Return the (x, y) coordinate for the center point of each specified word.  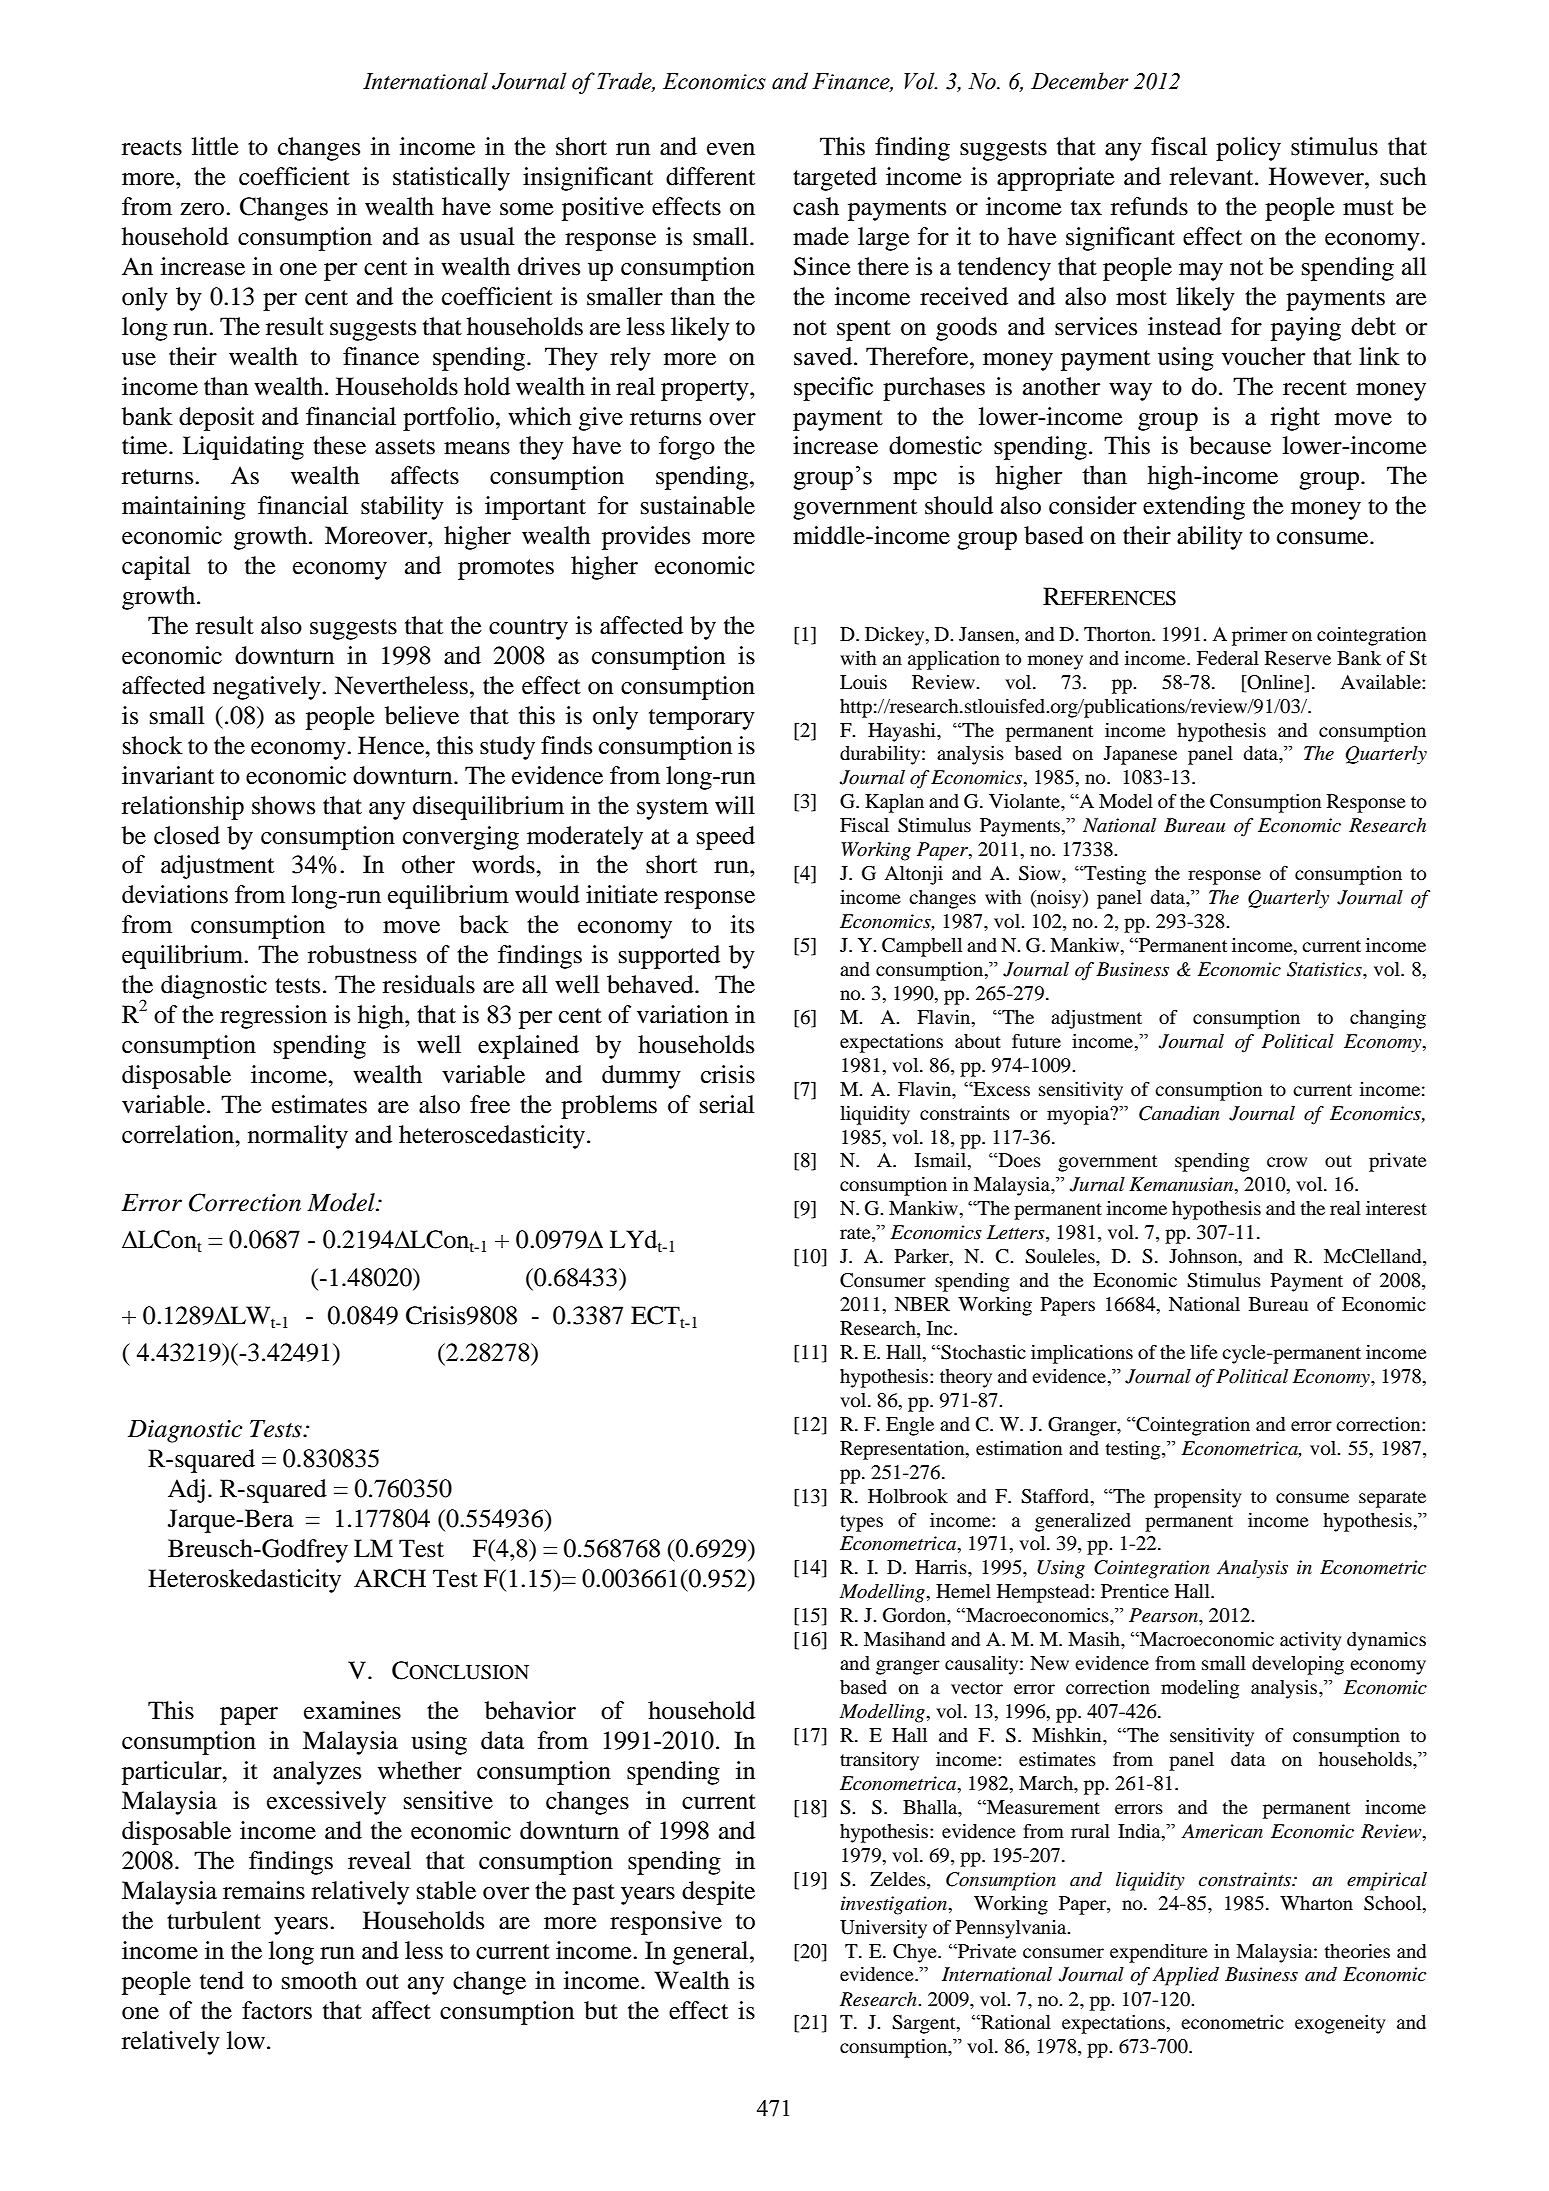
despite (718, 1893)
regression (273, 1017)
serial (727, 1104)
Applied (1185, 1976)
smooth (319, 1980)
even (731, 149)
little (215, 146)
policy (1248, 149)
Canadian (1179, 1113)
